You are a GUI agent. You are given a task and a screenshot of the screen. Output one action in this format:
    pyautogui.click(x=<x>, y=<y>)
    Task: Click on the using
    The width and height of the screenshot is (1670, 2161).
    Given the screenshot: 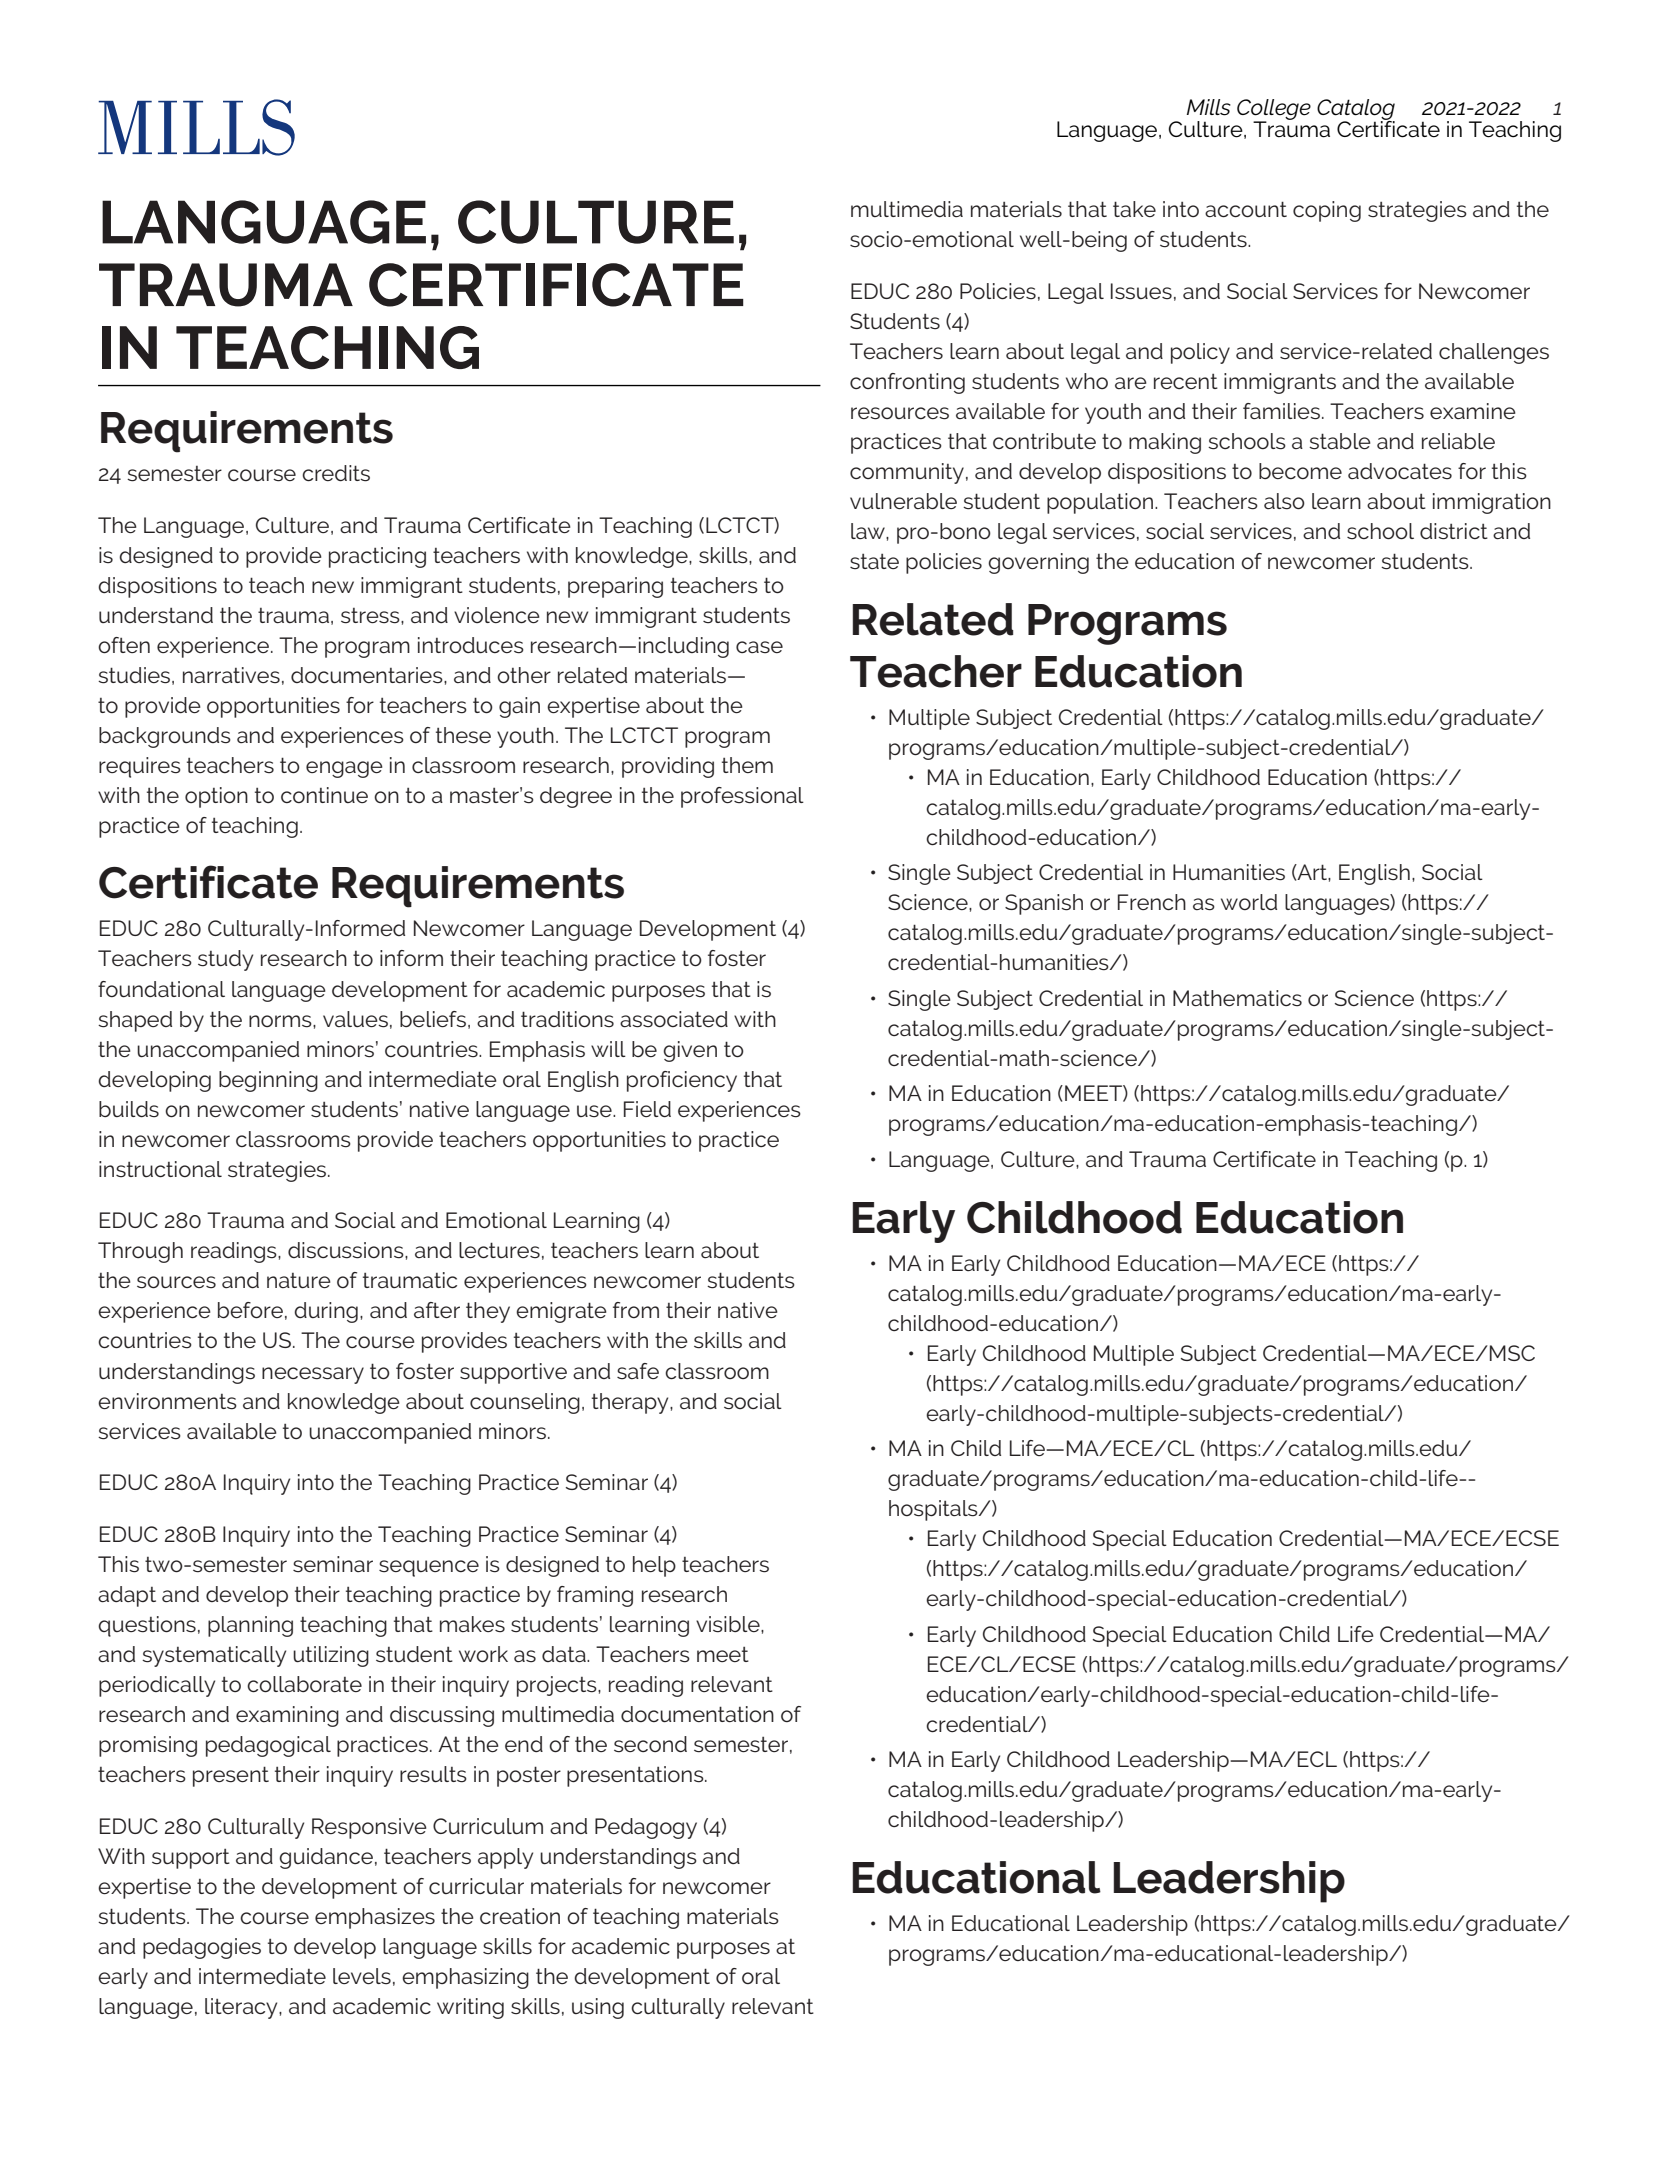 What is the action you would take?
    pyautogui.click(x=598, y=2008)
